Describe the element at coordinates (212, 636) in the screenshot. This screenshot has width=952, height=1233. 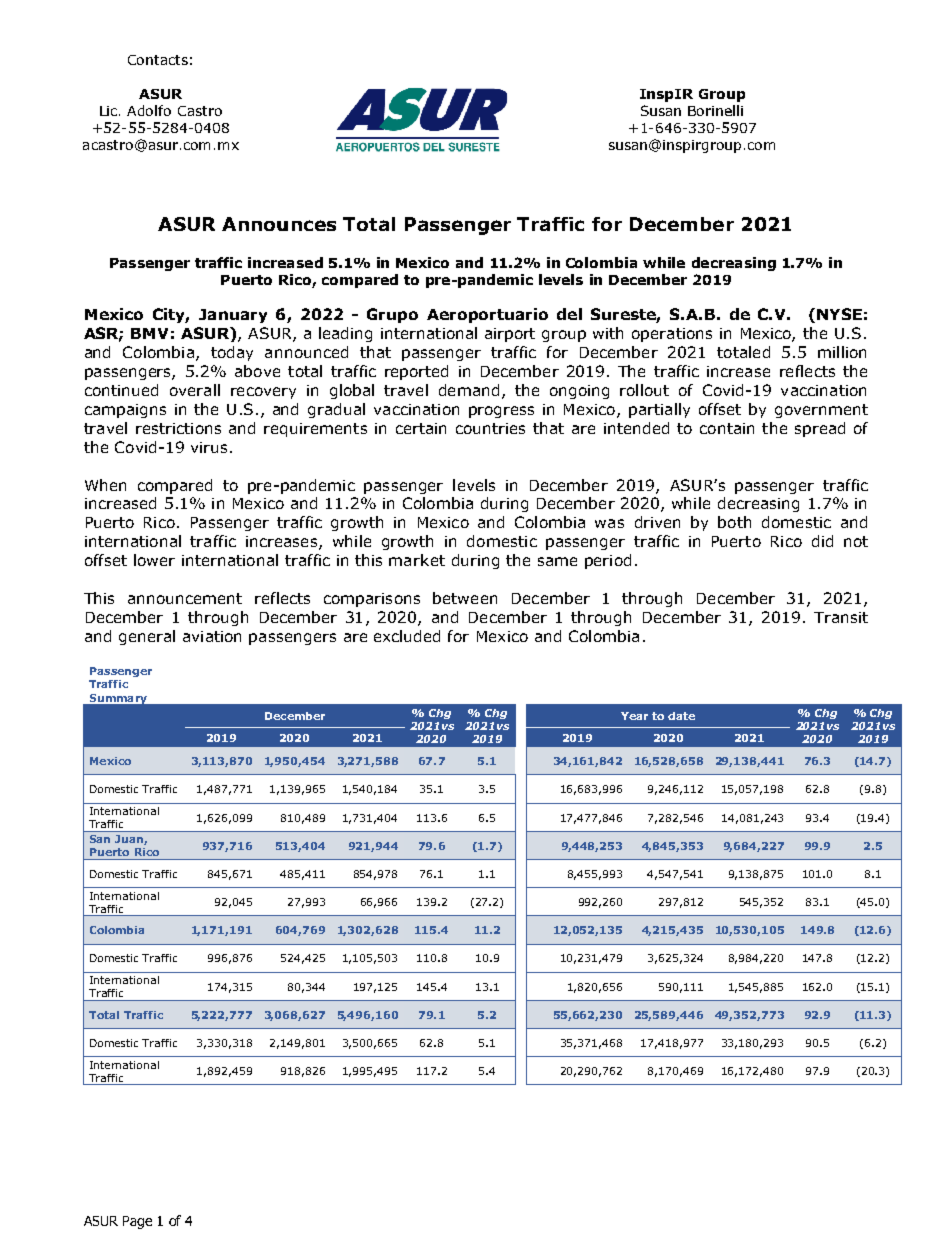
I see `aviation` at that location.
